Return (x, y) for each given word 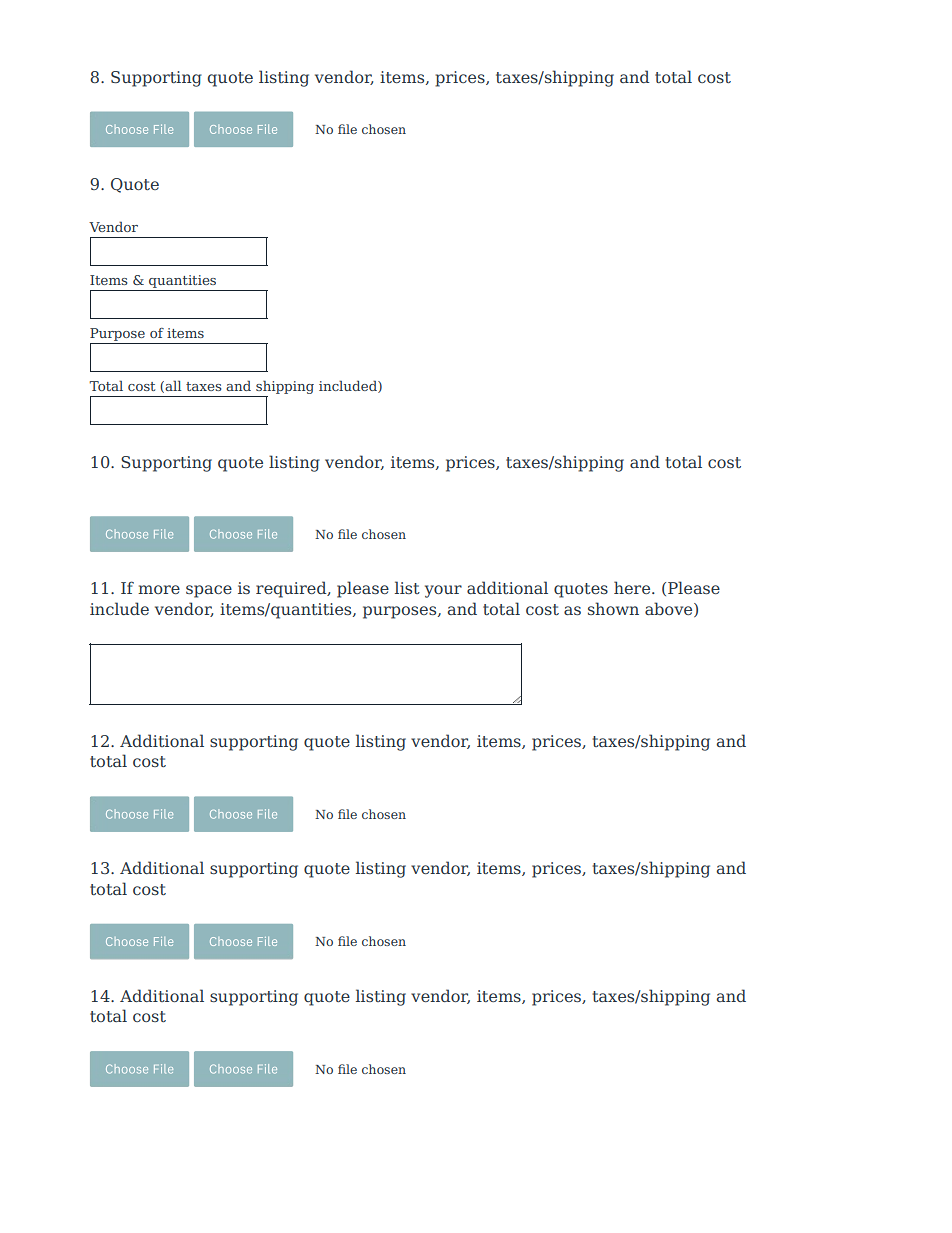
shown (613, 608)
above (670, 609)
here (633, 587)
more (159, 589)
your (443, 591)
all (172, 386)
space (209, 591)
